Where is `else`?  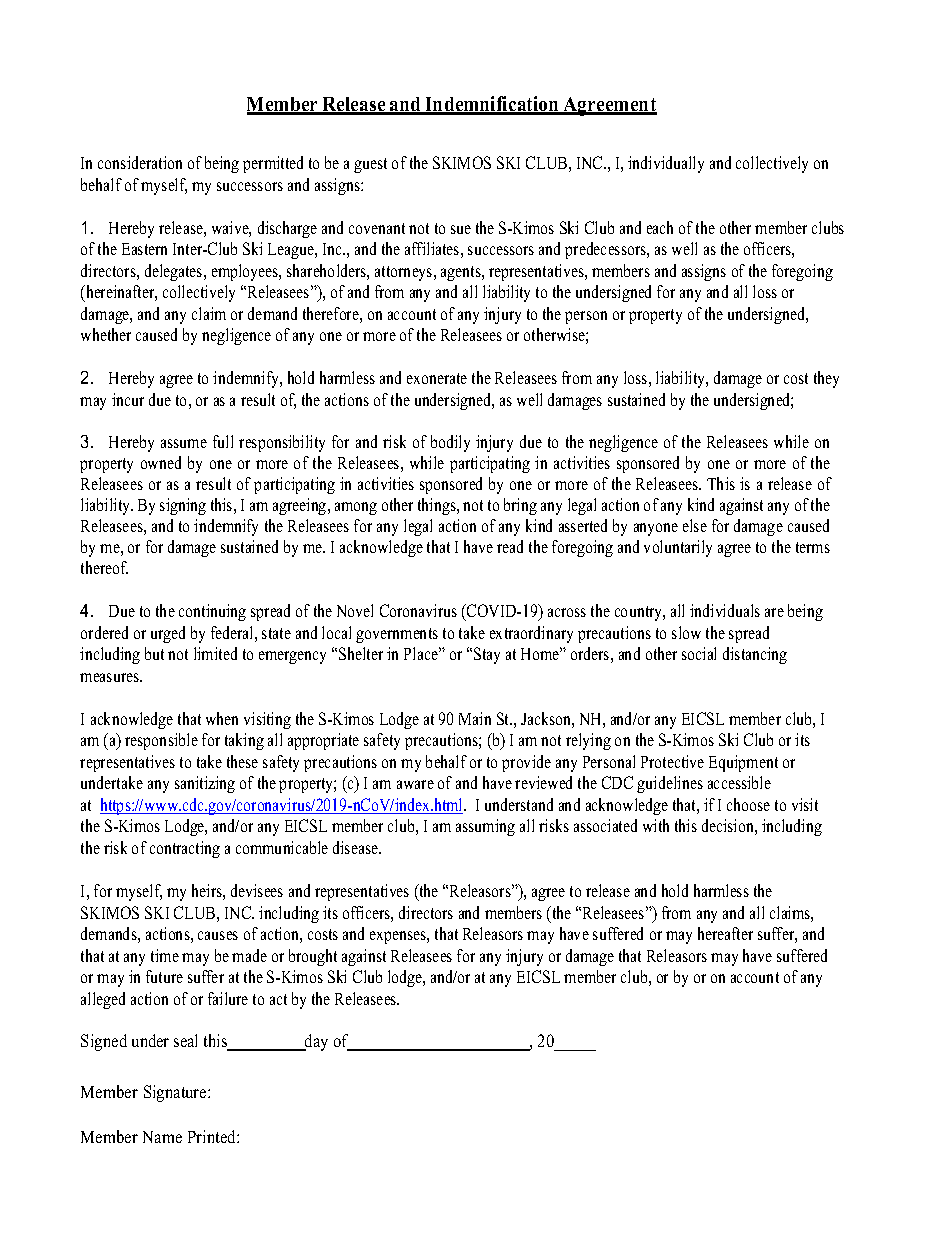 else is located at coordinates (695, 525).
